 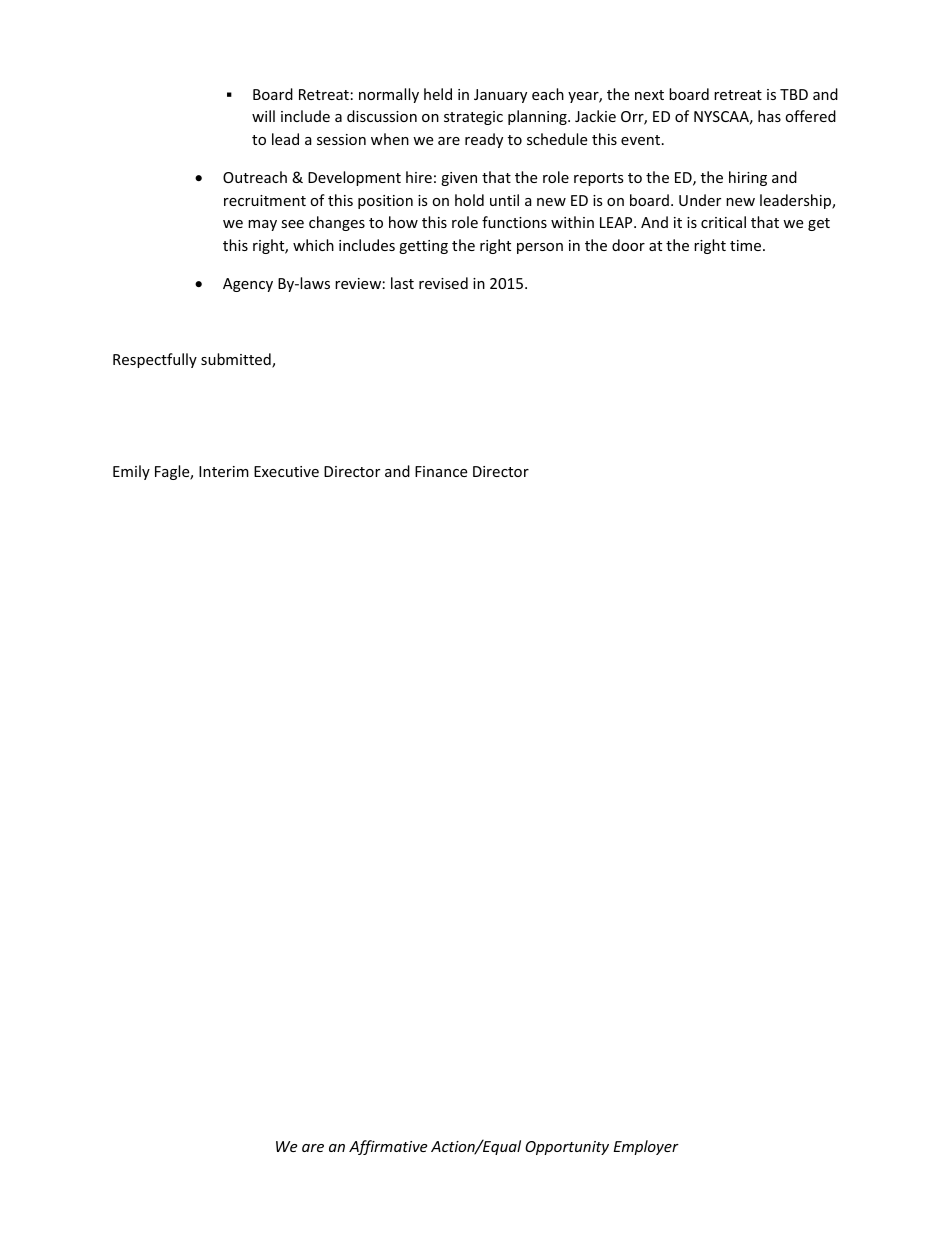 What do you see at coordinates (646, 1147) in the screenshot?
I see `Employer` at bounding box center [646, 1147].
